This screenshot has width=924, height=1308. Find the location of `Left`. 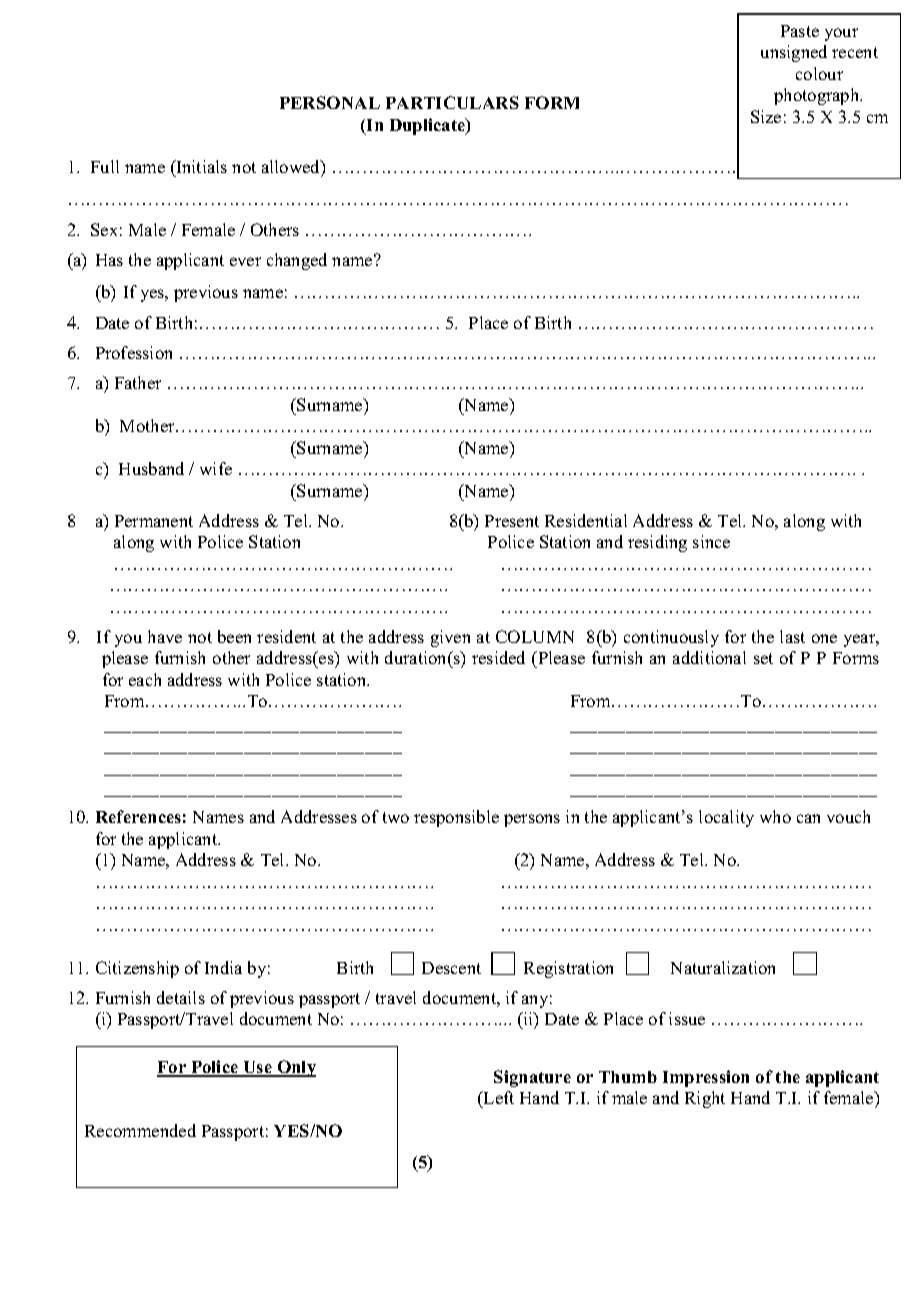

Left is located at coordinates (498, 1097).
